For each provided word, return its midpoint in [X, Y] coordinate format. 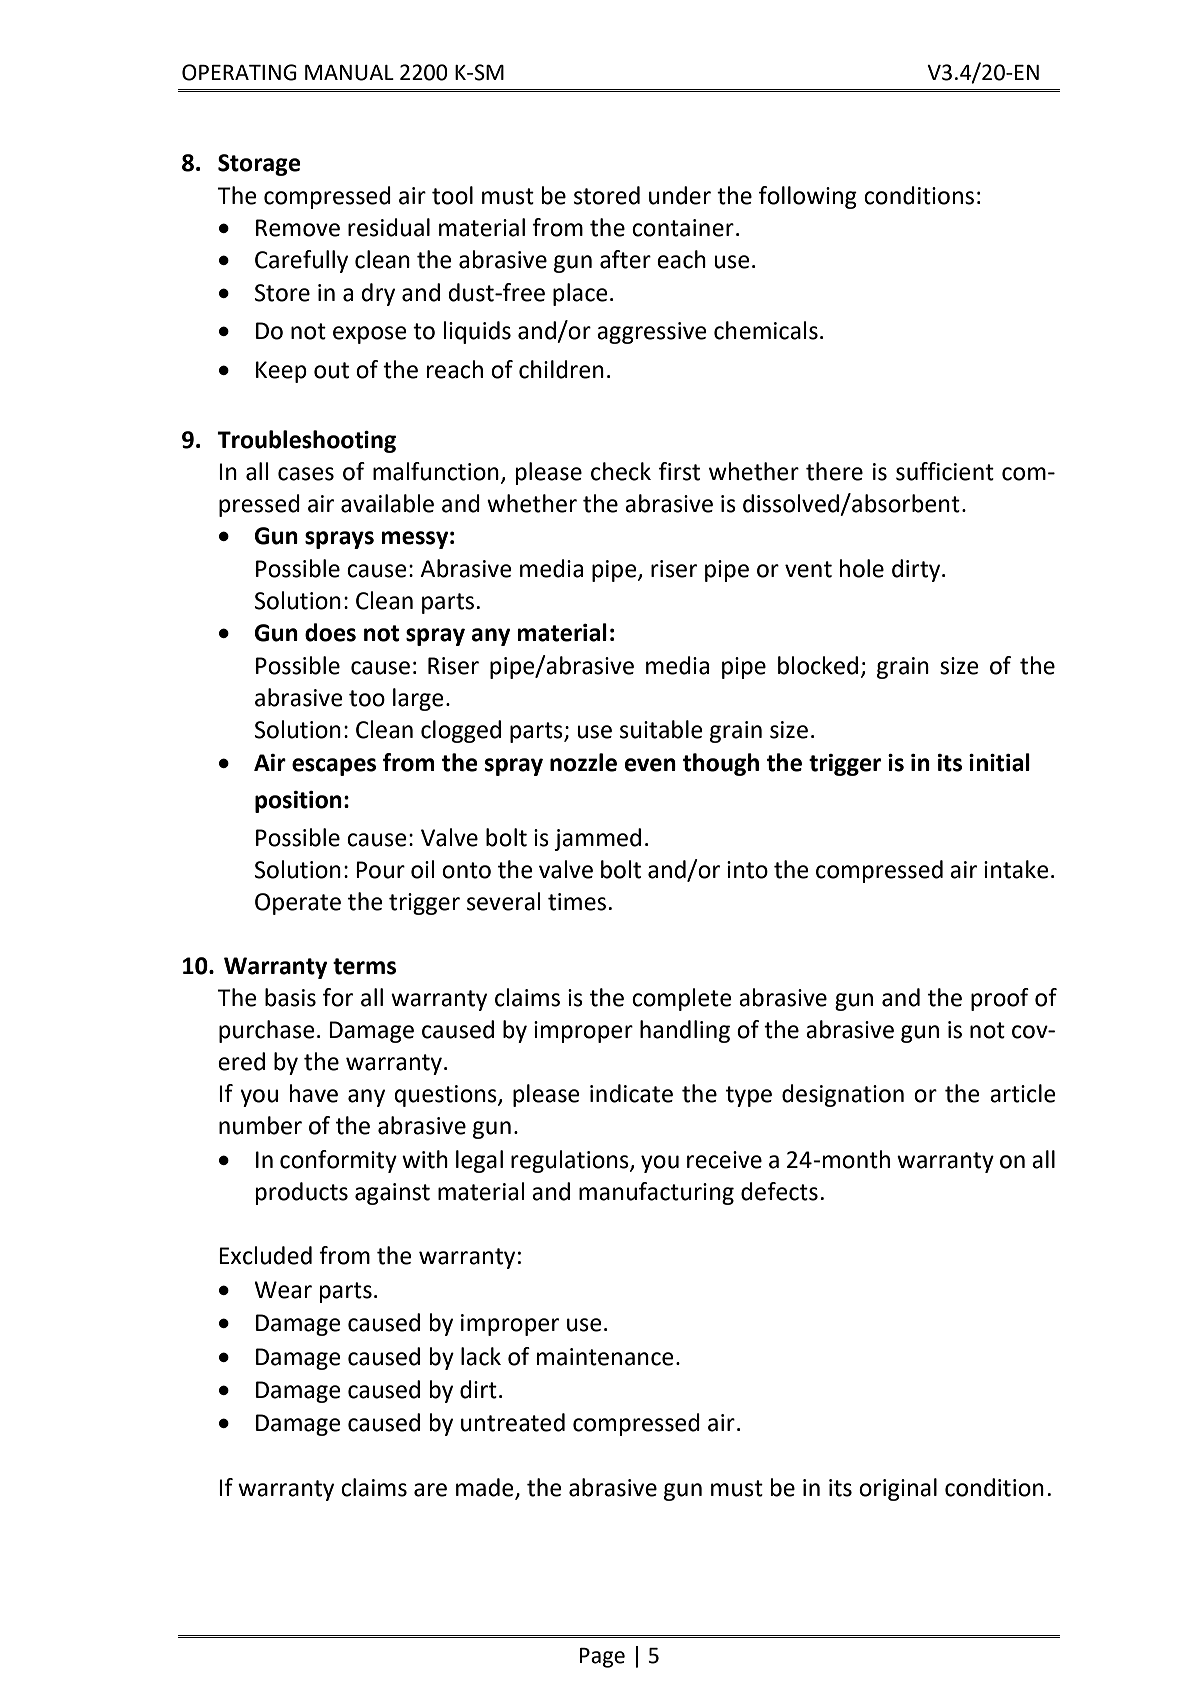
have [314, 1093]
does [330, 632]
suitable [661, 729]
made [486, 1488]
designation [843, 1095]
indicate [631, 1093]
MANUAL [349, 73]
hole [862, 568]
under [680, 195]
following [808, 197]
